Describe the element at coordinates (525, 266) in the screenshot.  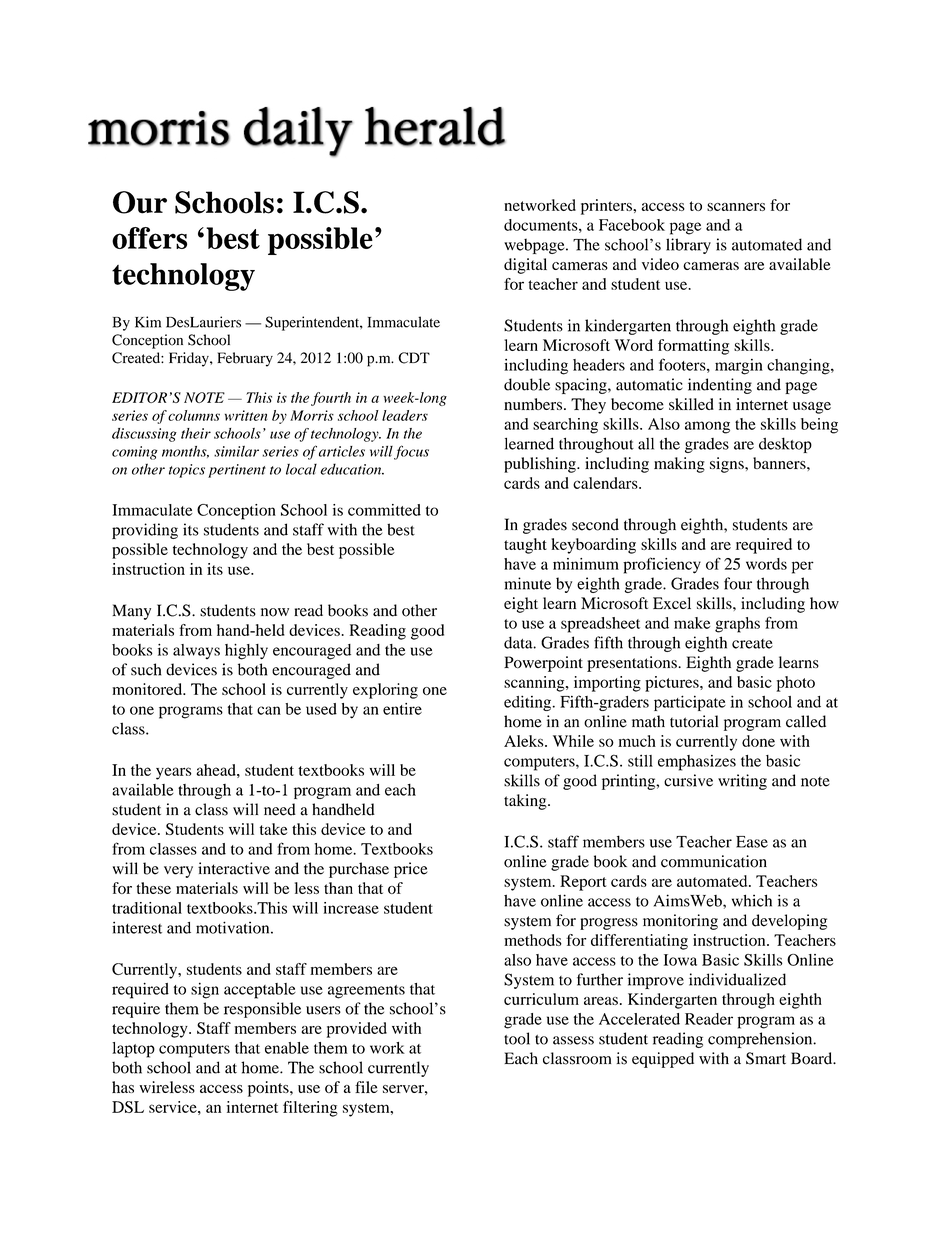
I see `digital` at that location.
